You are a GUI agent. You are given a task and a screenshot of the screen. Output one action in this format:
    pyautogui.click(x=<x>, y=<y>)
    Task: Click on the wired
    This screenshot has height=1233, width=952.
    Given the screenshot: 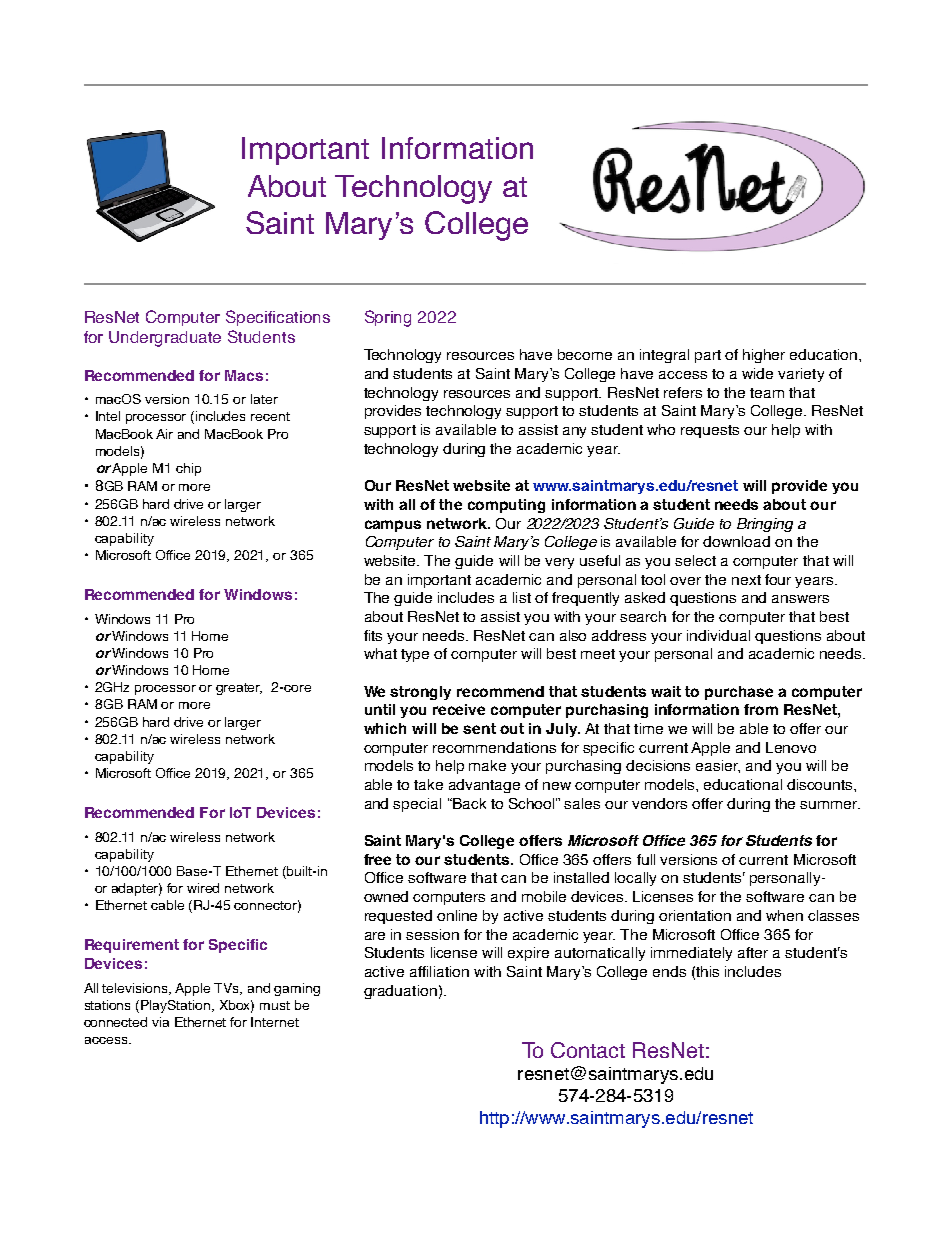 What is the action you would take?
    pyautogui.click(x=203, y=888)
